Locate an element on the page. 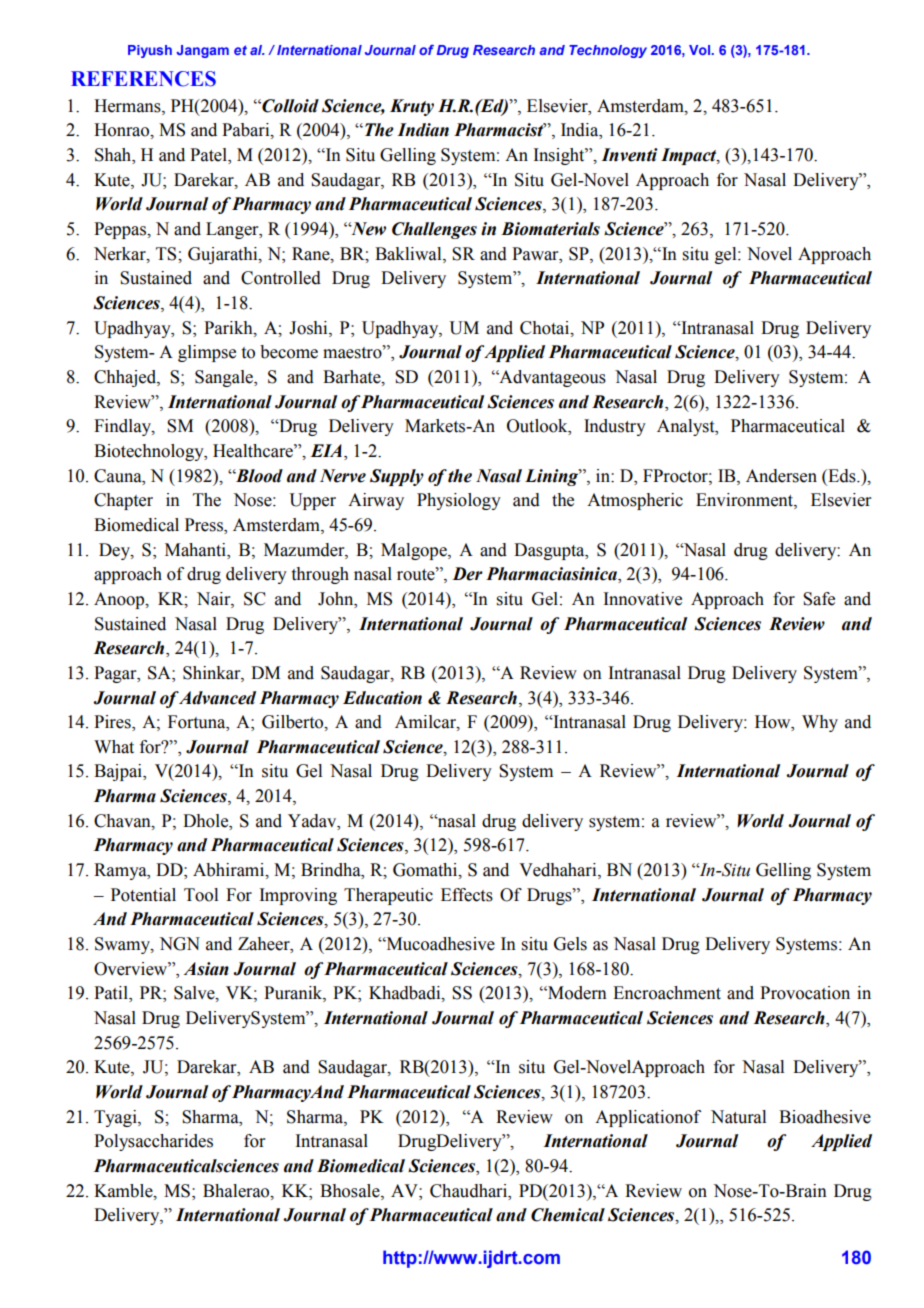  Vol is located at coordinates (699, 50).
